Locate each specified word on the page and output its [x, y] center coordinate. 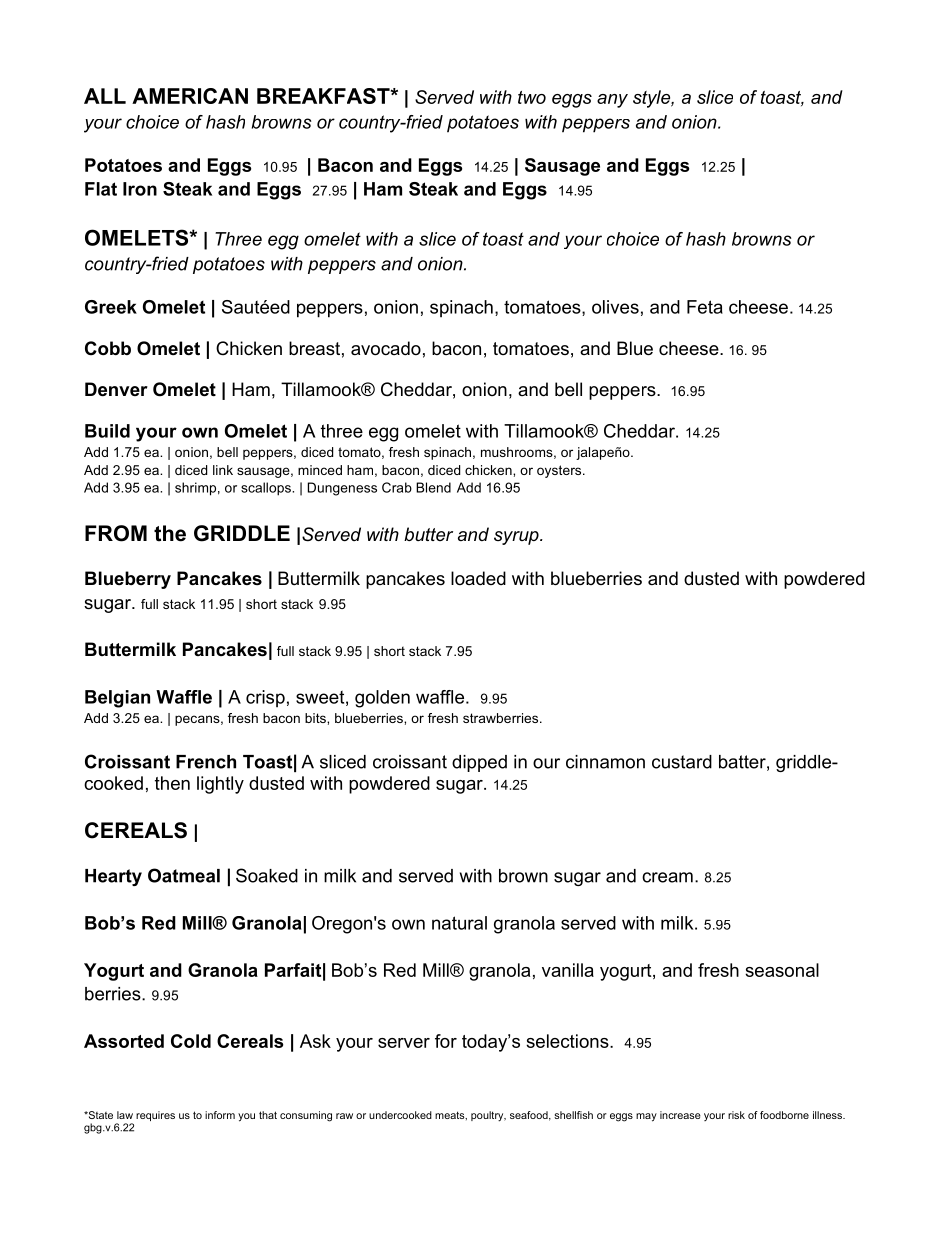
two [532, 97]
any [612, 101]
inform [220, 1115]
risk [736, 1115]
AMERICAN [190, 96]
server [404, 1043]
